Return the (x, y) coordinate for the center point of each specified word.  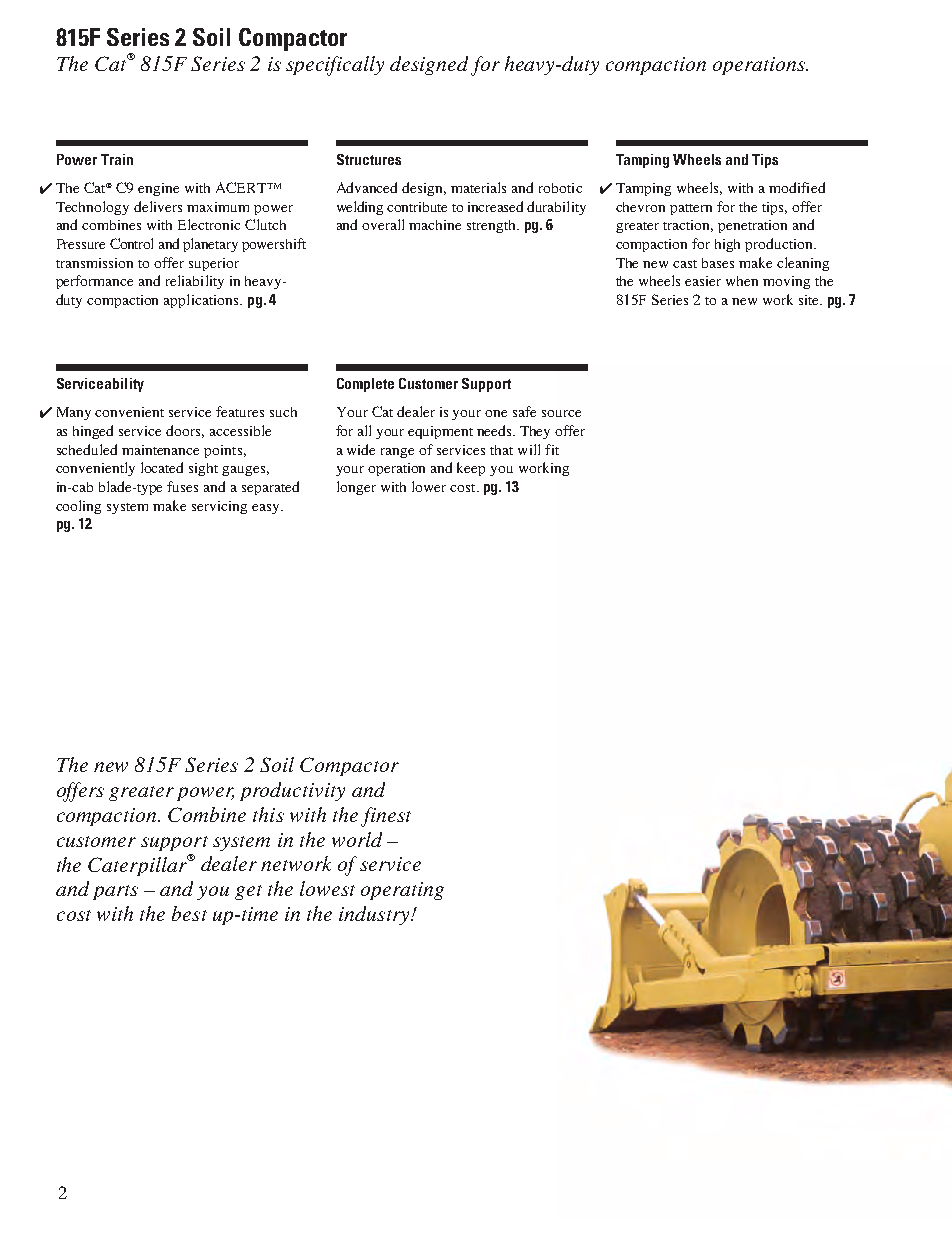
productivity (292, 791)
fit (552, 449)
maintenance (160, 450)
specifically (335, 66)
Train (117, 159)
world (357, 839)
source (561, 413)
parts (115, 892)
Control (131, 243)
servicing (219, 507)
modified (797, 187)
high (727, 245)
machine (435, 225)
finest (386, 817)
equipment (440, 432)
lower (429, 486)
